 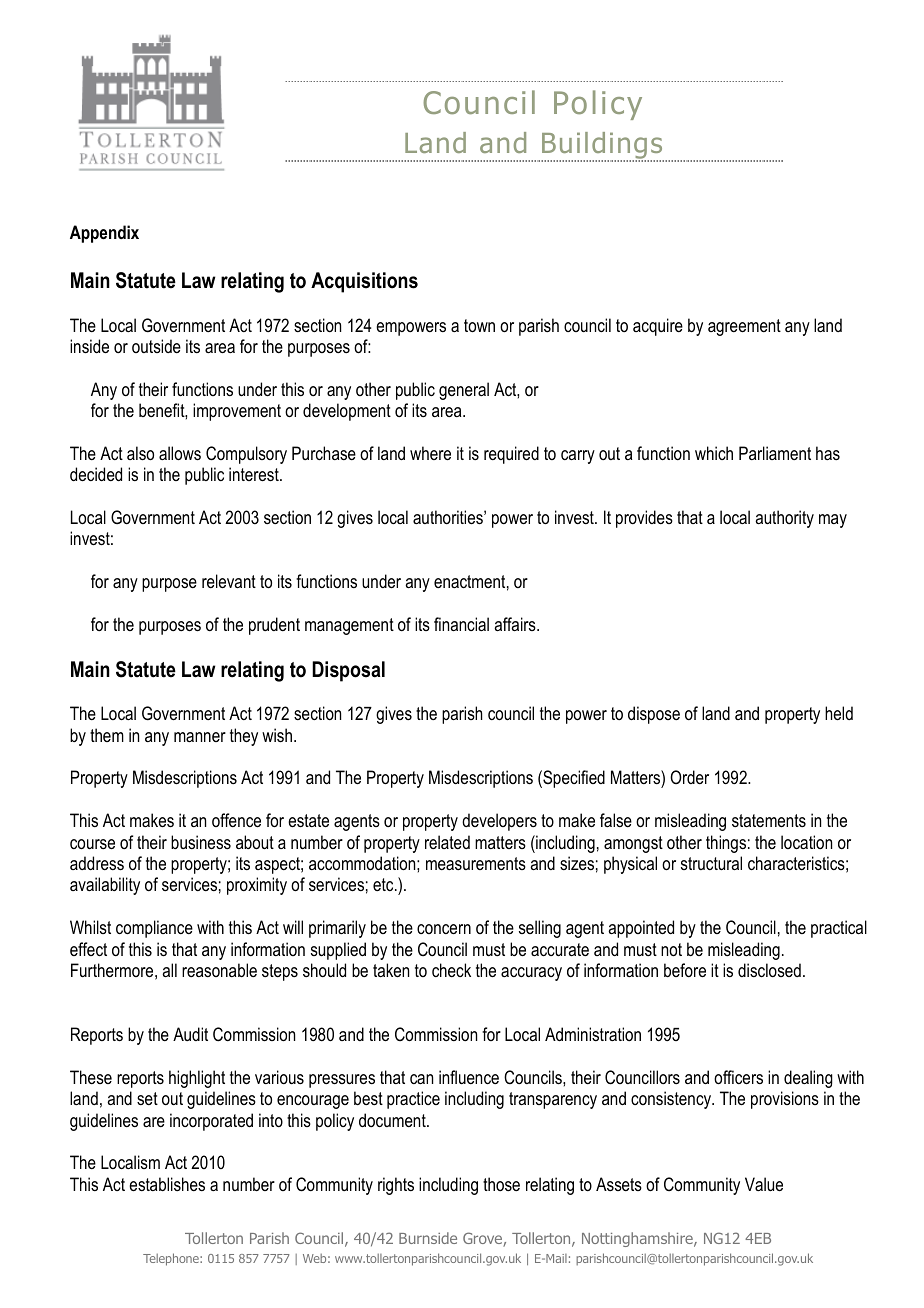 I want to click on structural, so click(x=711, y=863).
